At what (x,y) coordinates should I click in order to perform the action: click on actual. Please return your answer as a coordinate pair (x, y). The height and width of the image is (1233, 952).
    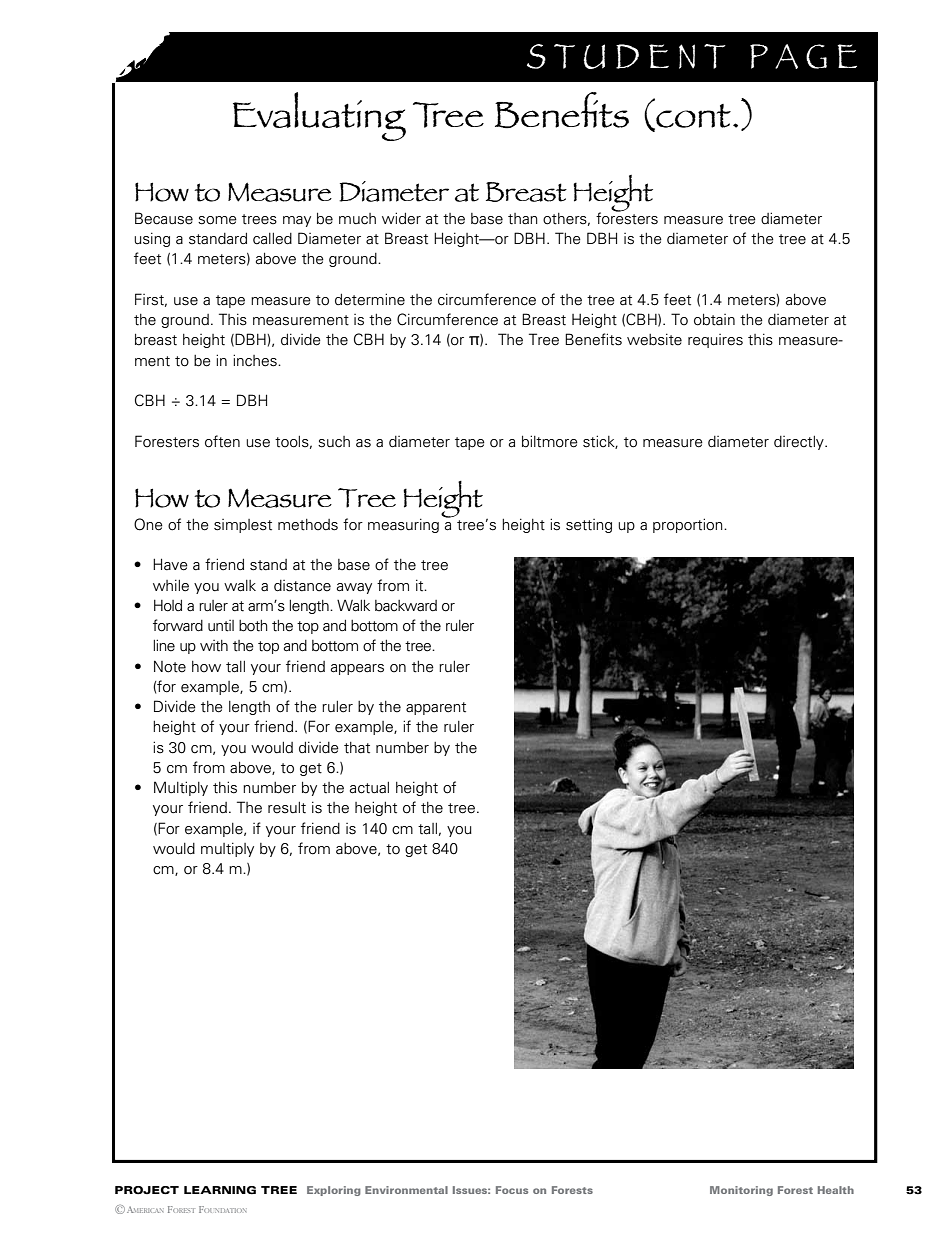
    Looking at the image, I should click on (369, 788).
